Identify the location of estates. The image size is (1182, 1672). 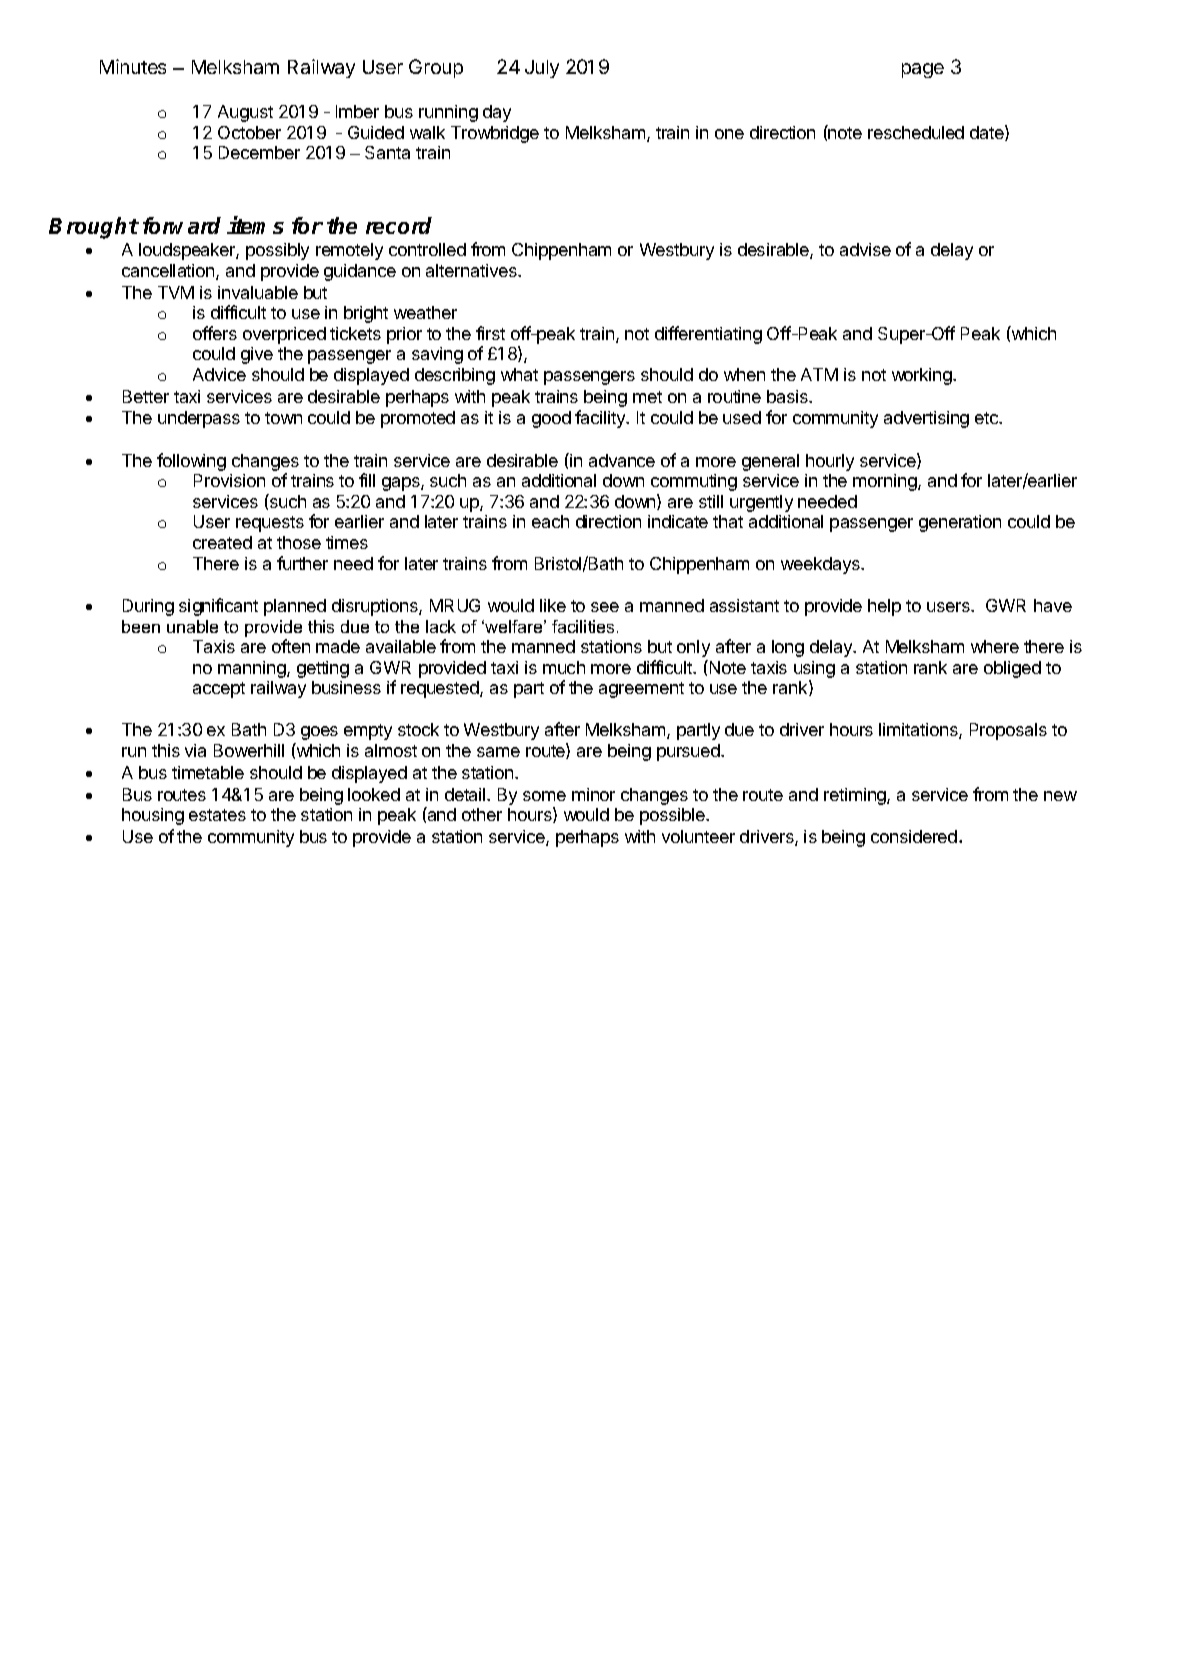
(217, 815).
